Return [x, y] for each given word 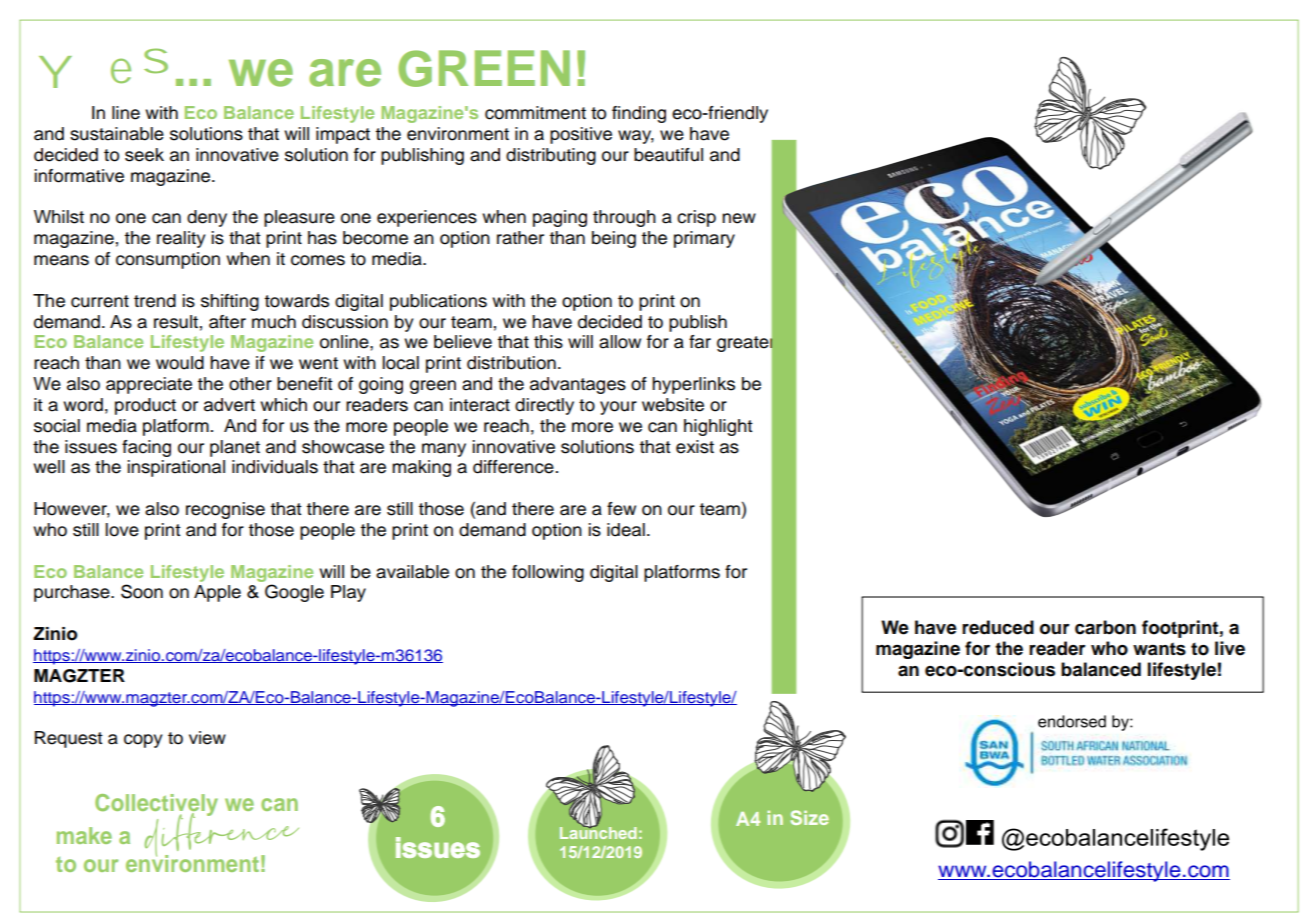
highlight [718, 427]
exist [695, 447]
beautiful [668, 155]
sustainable [117, 134]
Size [810, 817]
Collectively [156, 806]
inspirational [176, 468]
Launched [598, 832]
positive [581, 135]
